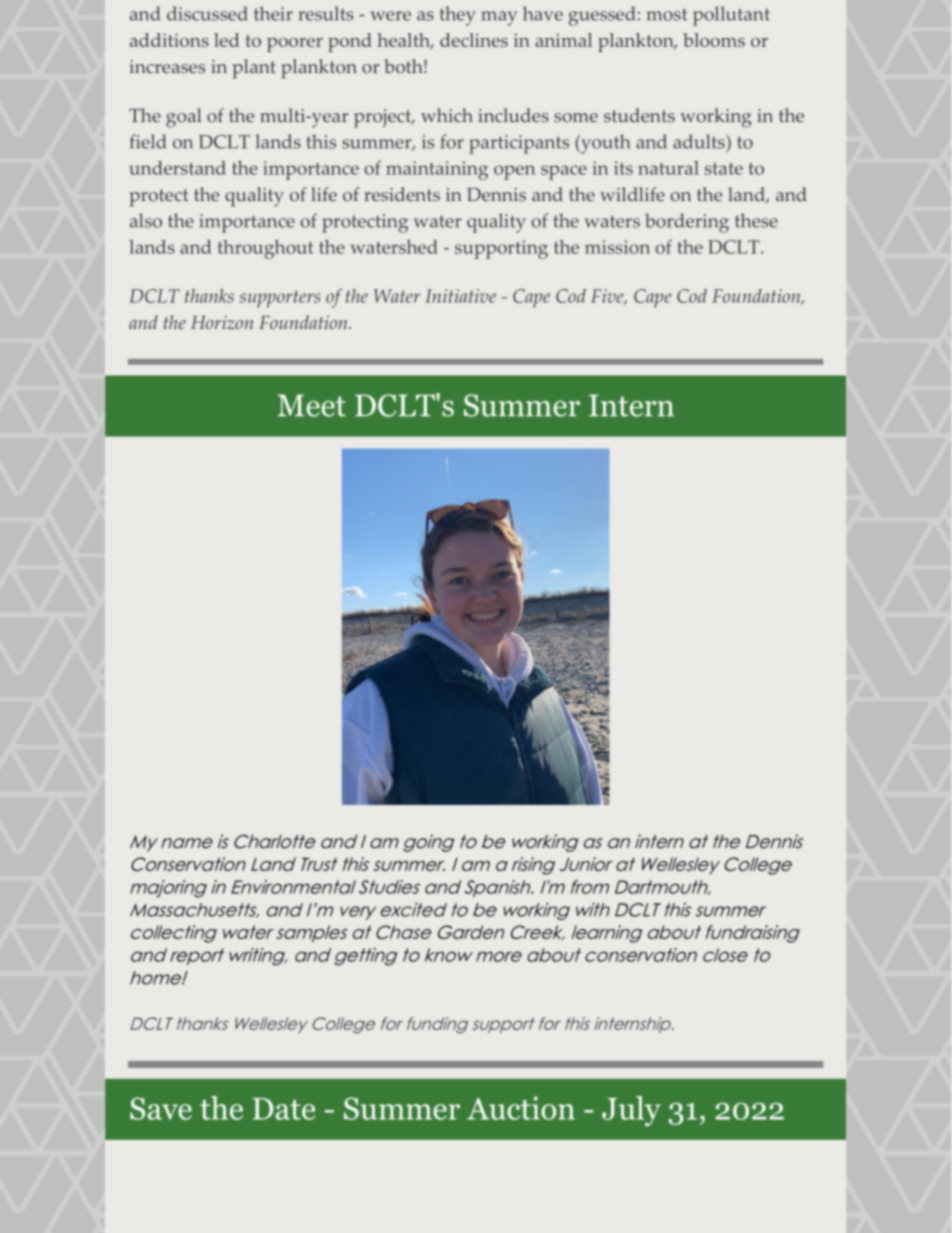 Image resolution: width=952 pixels, height=1233 pixels. I want to click on Initiative, so click(460, 296).
